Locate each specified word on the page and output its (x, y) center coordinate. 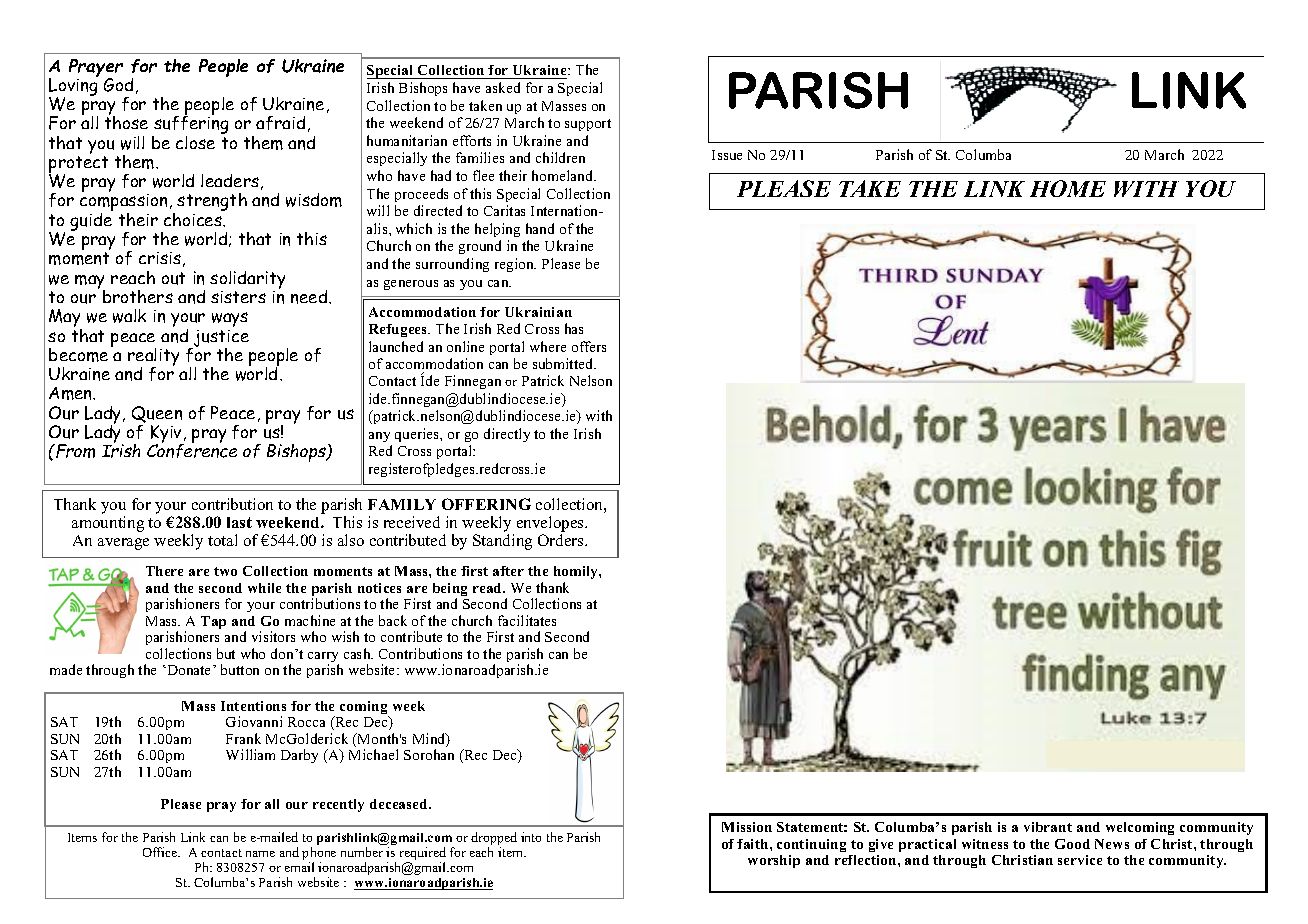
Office (161, 852)
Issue (727, 155)
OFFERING (486, 504)
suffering (190, 125)
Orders (562, 540)
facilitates (527, 620)
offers (589, 346)
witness (985, 844)
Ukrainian (538, 312)
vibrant (1048, 827)
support (588, 125)
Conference (192, 450)
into (531, 837)
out (173, 278)
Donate (189, 670)
